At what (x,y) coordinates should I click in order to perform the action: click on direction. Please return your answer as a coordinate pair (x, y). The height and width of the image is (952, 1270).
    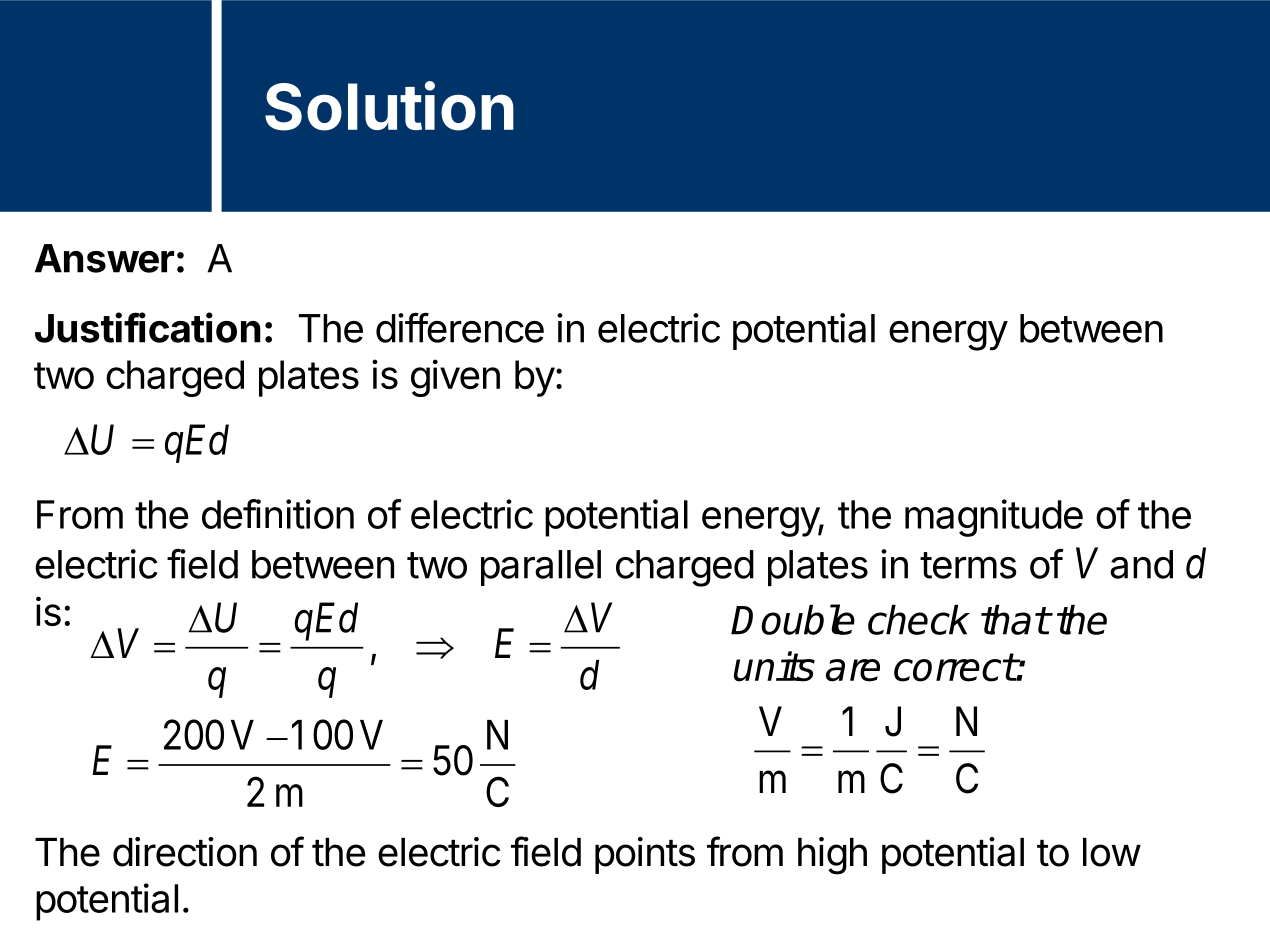
    Looking at the image, I should click on (185, 852).
